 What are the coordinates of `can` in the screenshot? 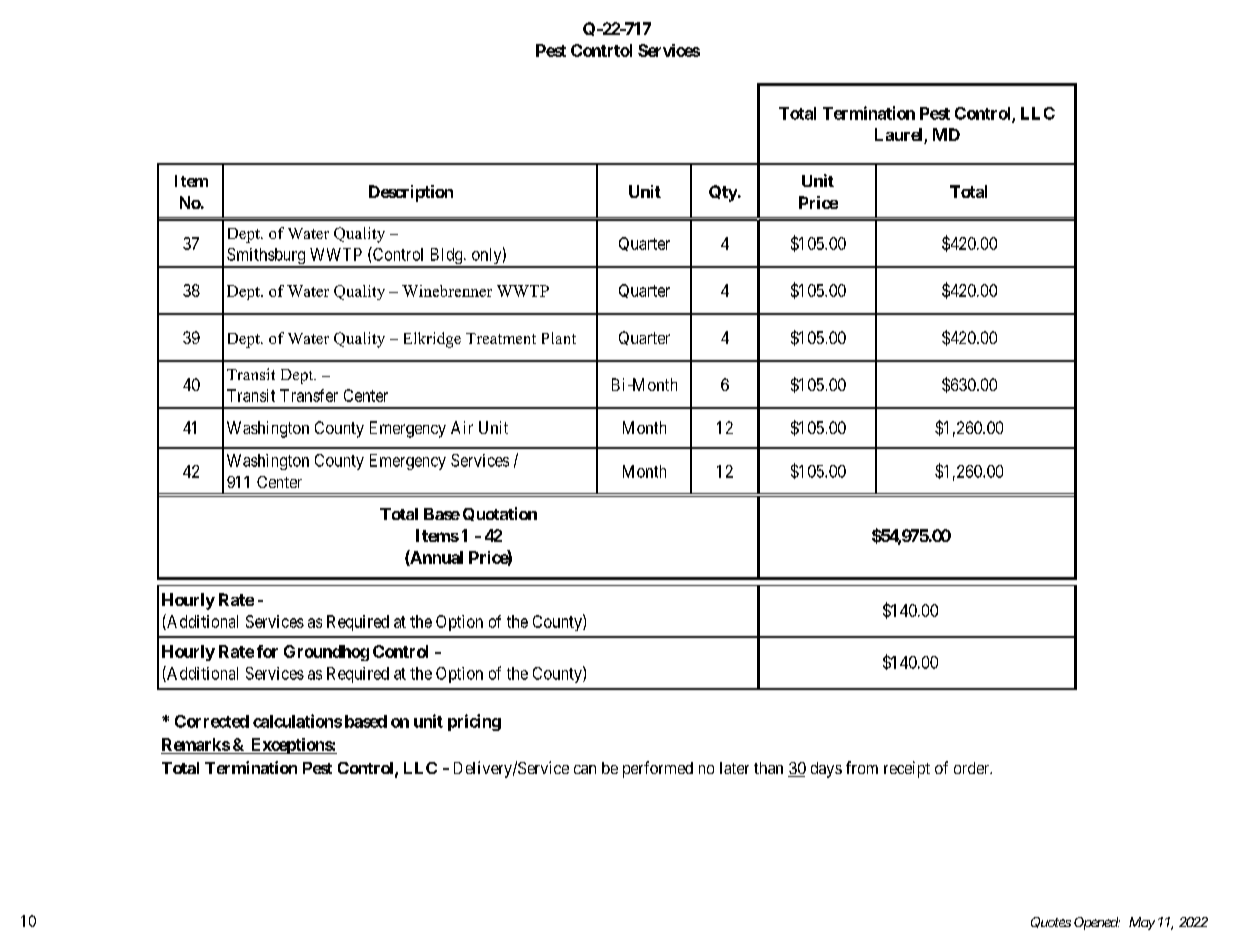 It's located at (585, 769).
